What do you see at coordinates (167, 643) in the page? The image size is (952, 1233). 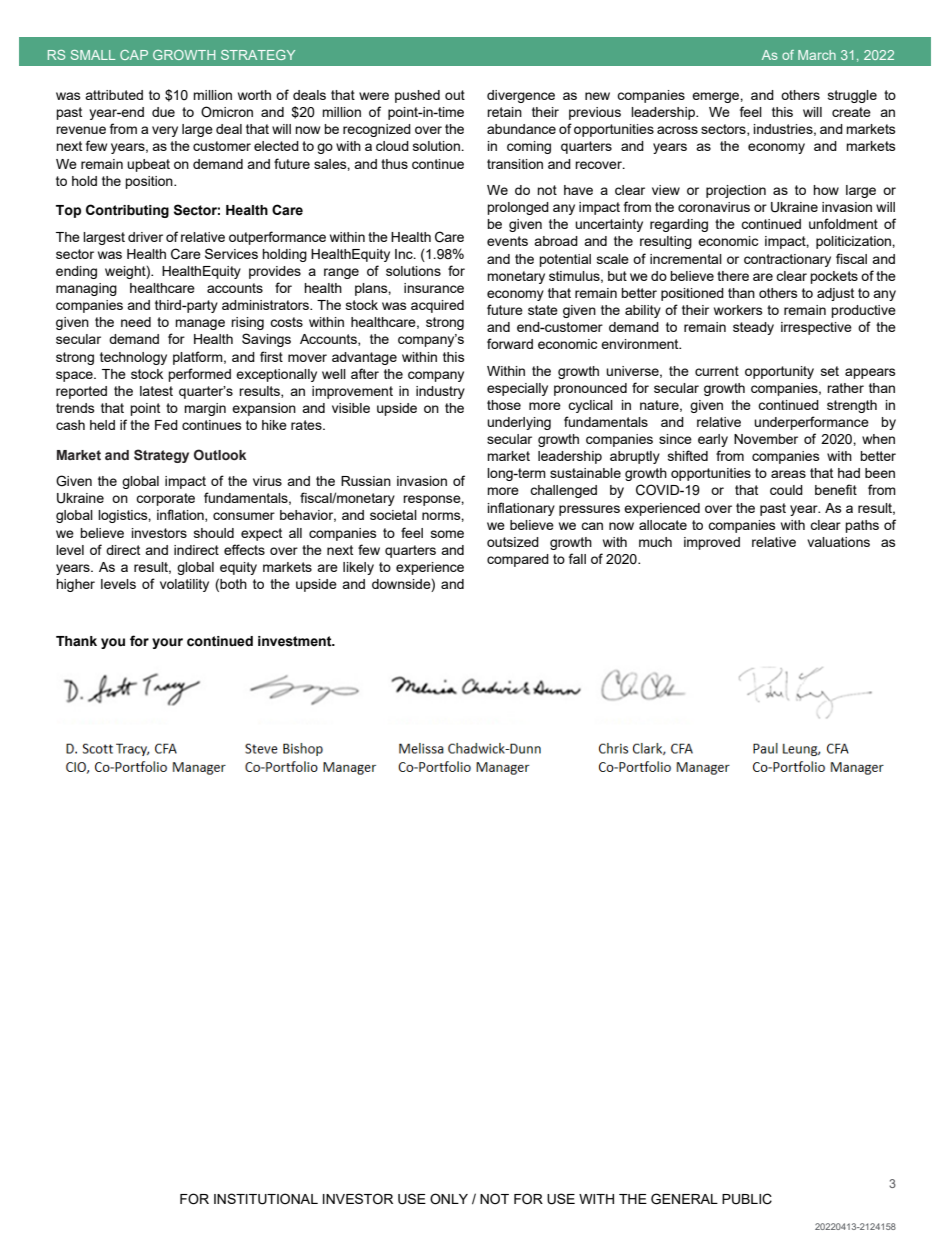 I see `your` at bounding box center [167, 643].
